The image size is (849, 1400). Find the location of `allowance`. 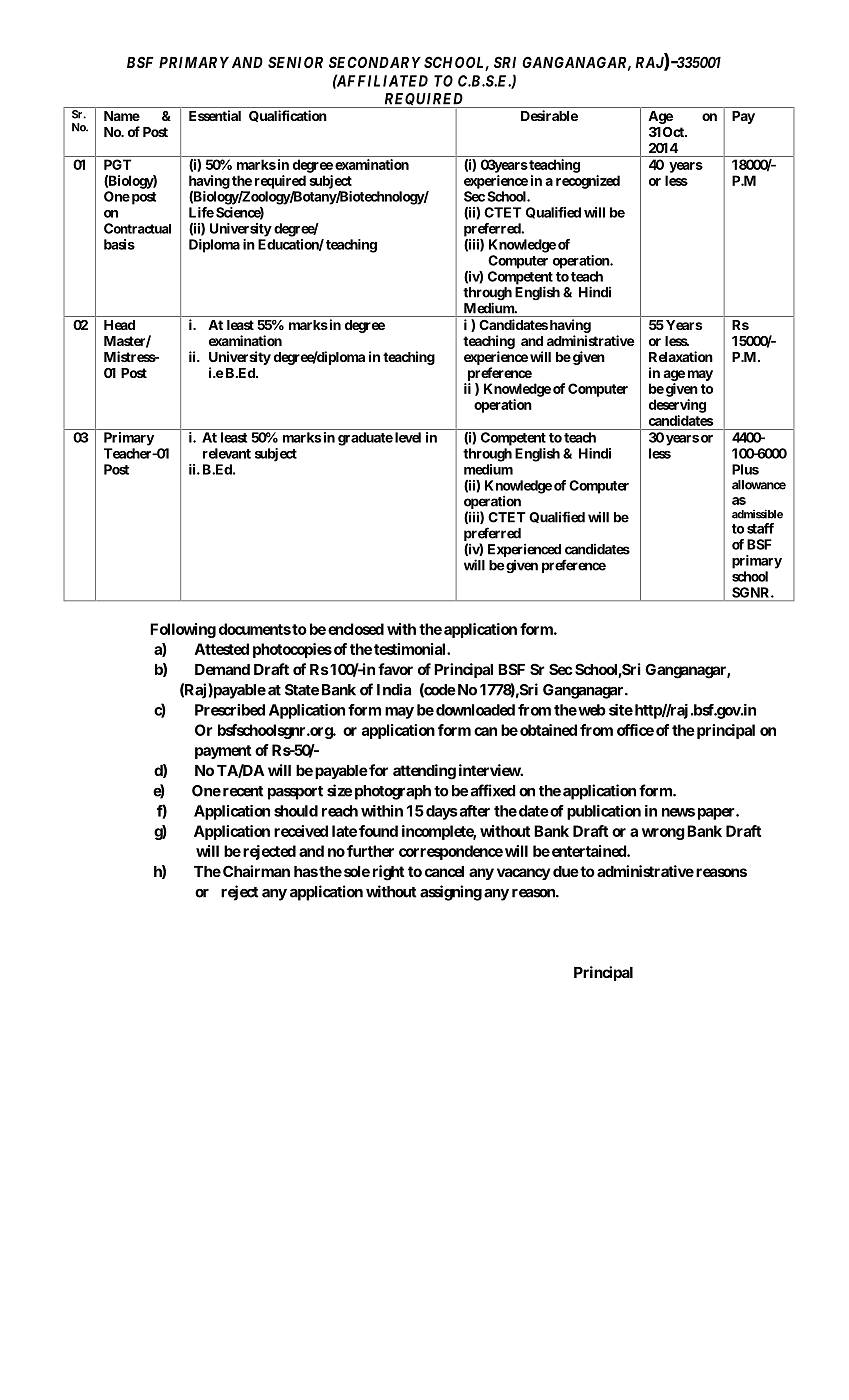

allowance is located at coordinates (759, 485).
